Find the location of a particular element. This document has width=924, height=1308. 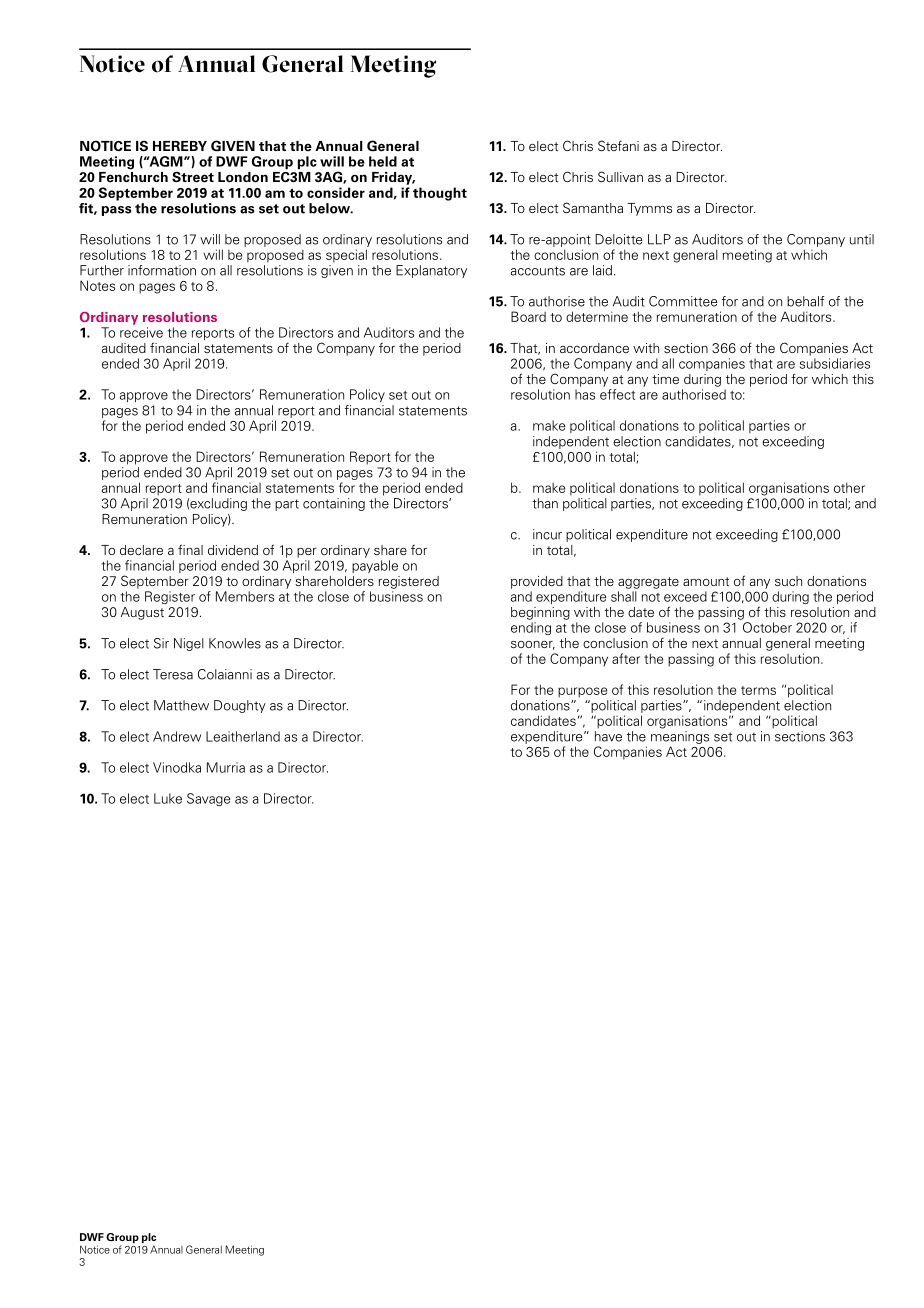

containing is located at coordinates (334, 504).
